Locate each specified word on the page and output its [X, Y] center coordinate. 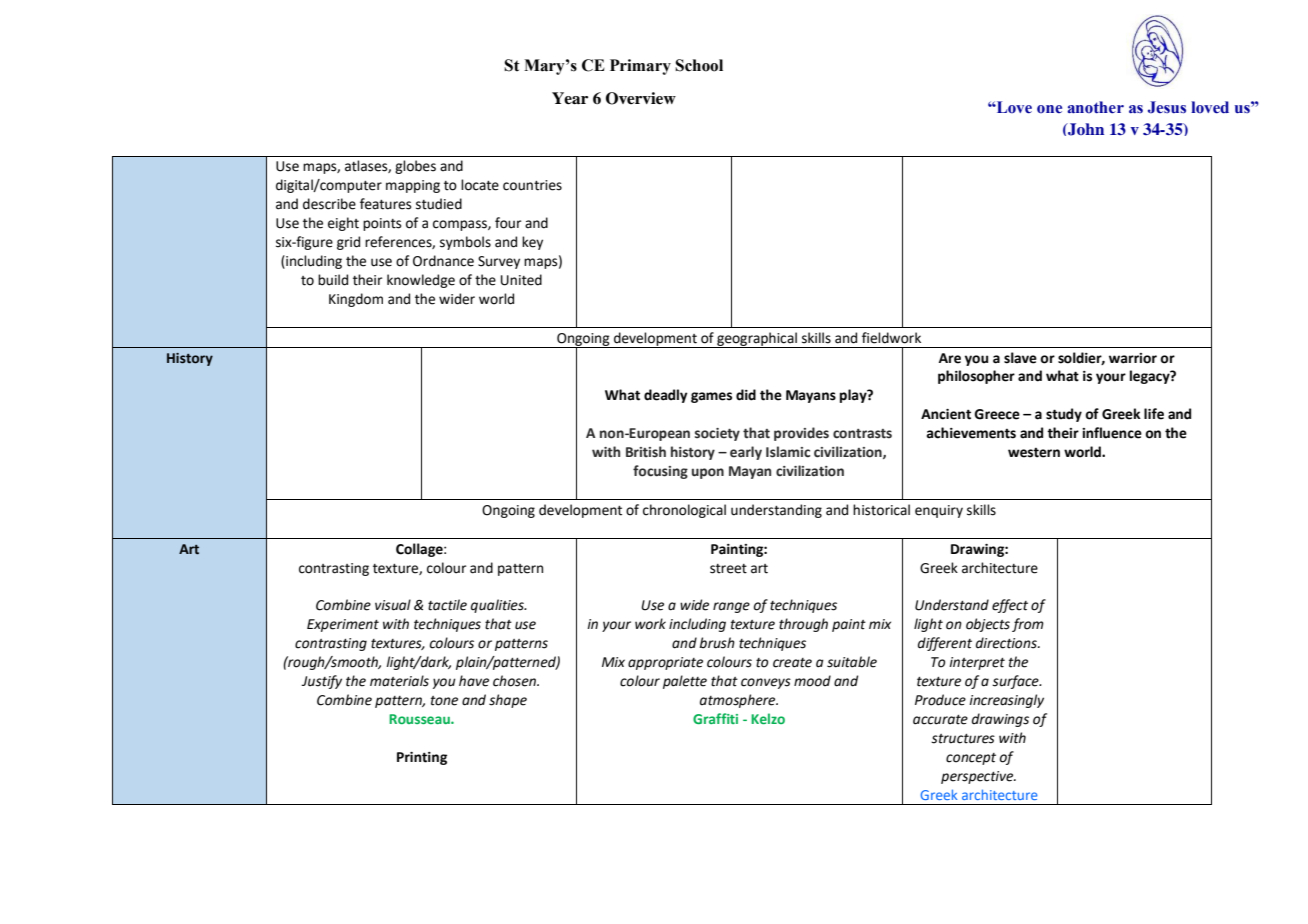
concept [971, 759]
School [699, 65]
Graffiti [715, 718]
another [1095, 107]
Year [570, 98]
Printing [422, 758]
